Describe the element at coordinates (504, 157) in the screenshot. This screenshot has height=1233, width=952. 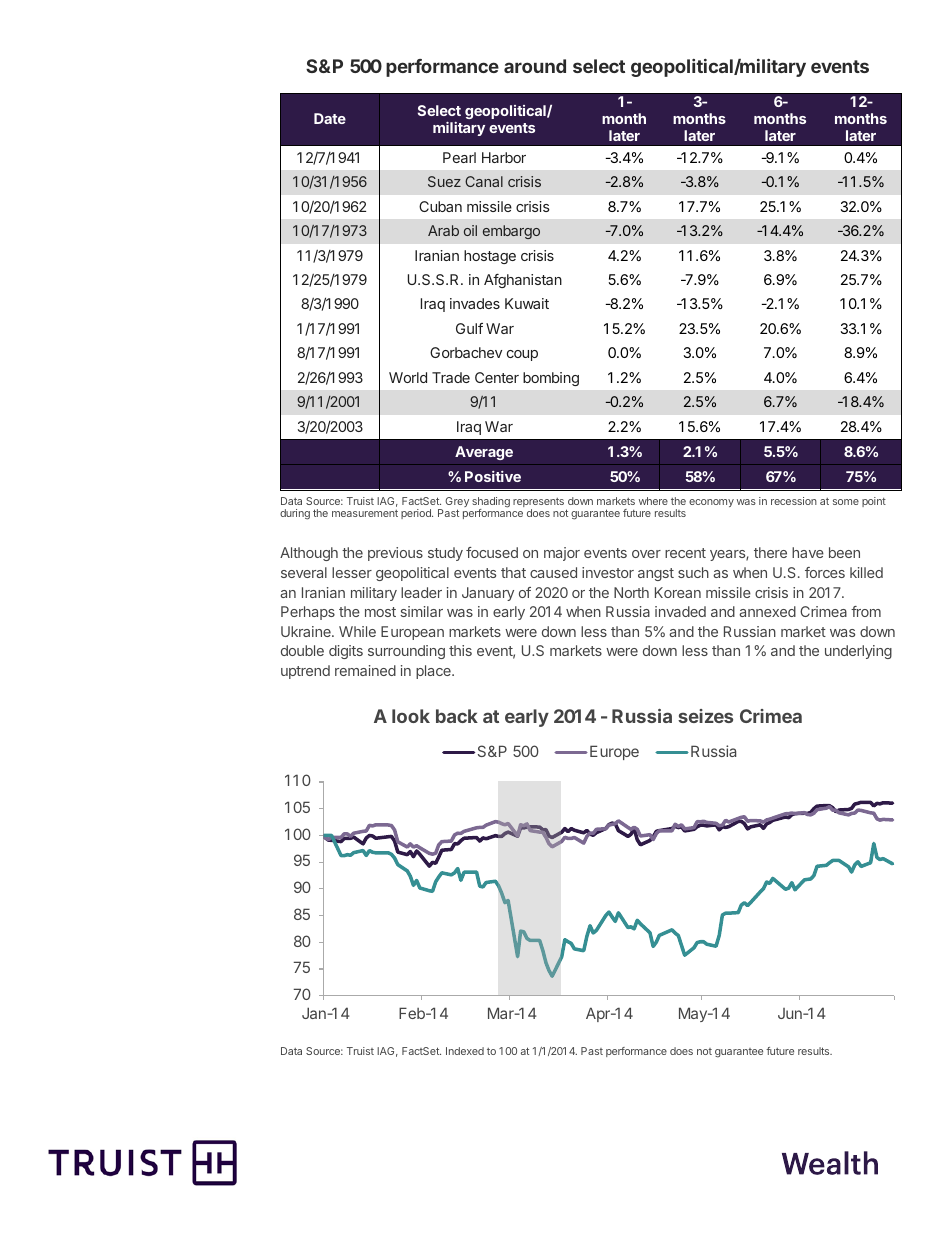
I see `Harbor` at that location.
